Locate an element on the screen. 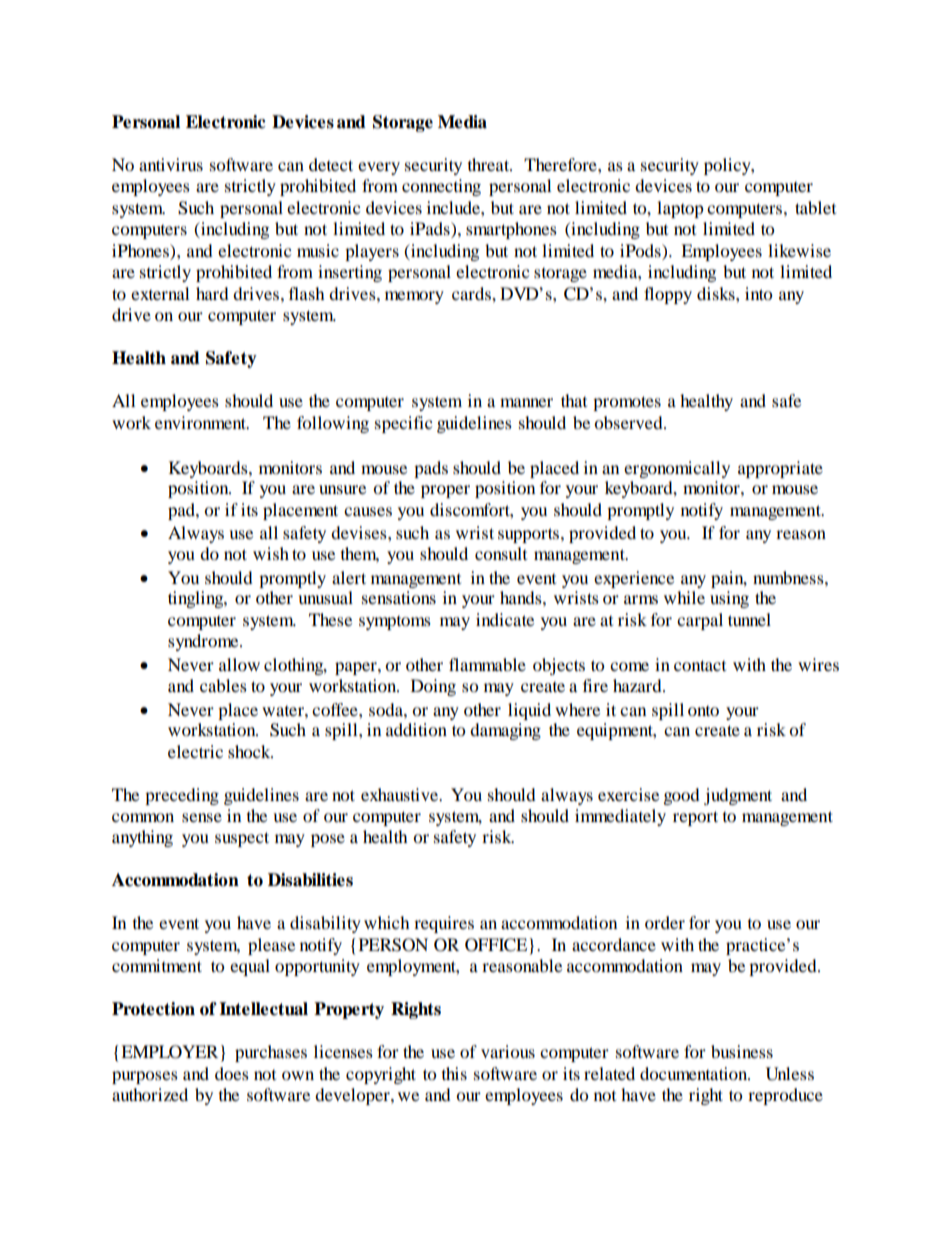 The image size is (952, 1233). manner is located at coordinates (526, 402).
